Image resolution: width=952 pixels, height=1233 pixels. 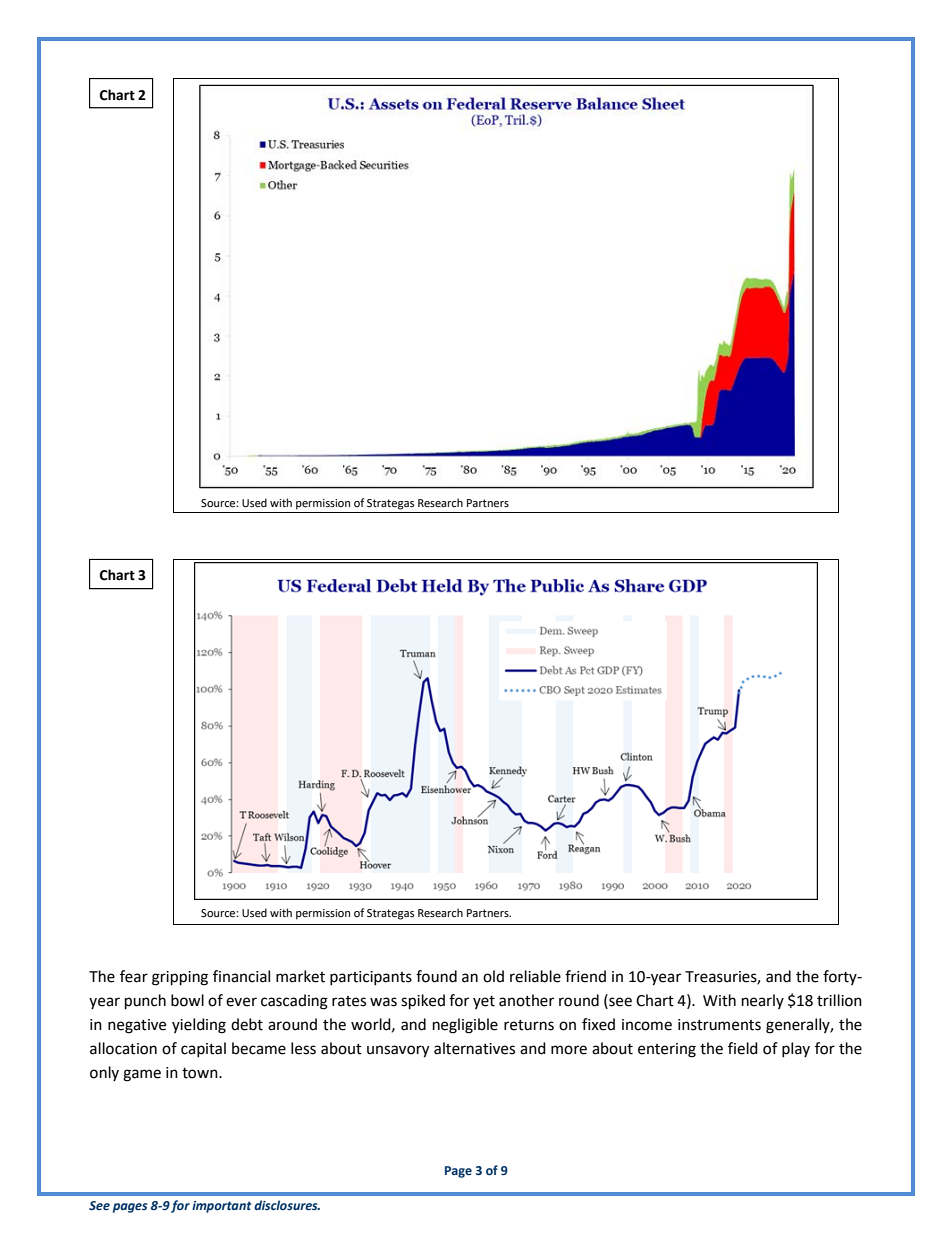 I want to click on unsavory, so click(x=398, y=1051).
